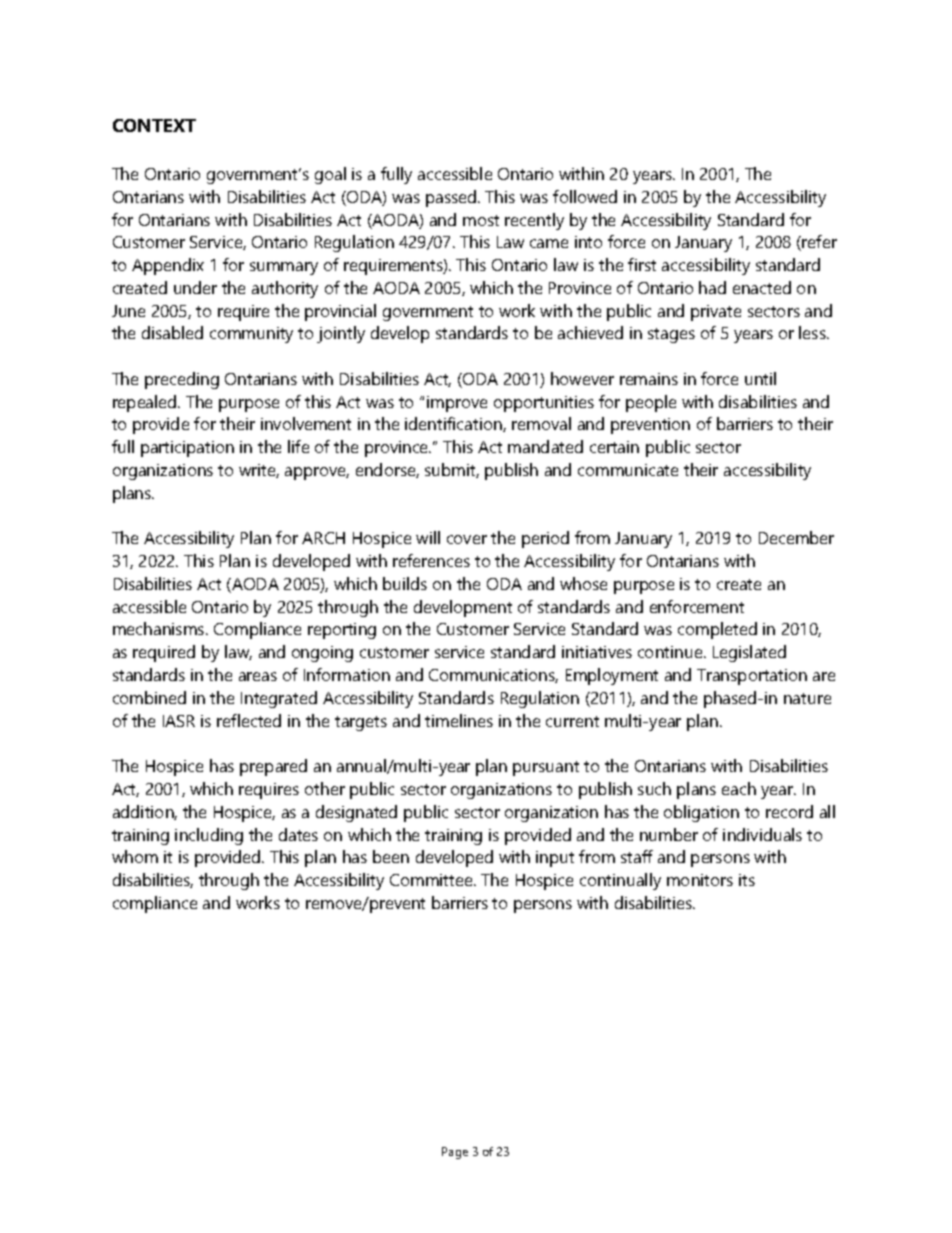 The height and width of the screenshot is (1233, 952). What do you see at coordinates (452, 198) in the screenshot?
I see `passed` at bounding box center [452, 198].
